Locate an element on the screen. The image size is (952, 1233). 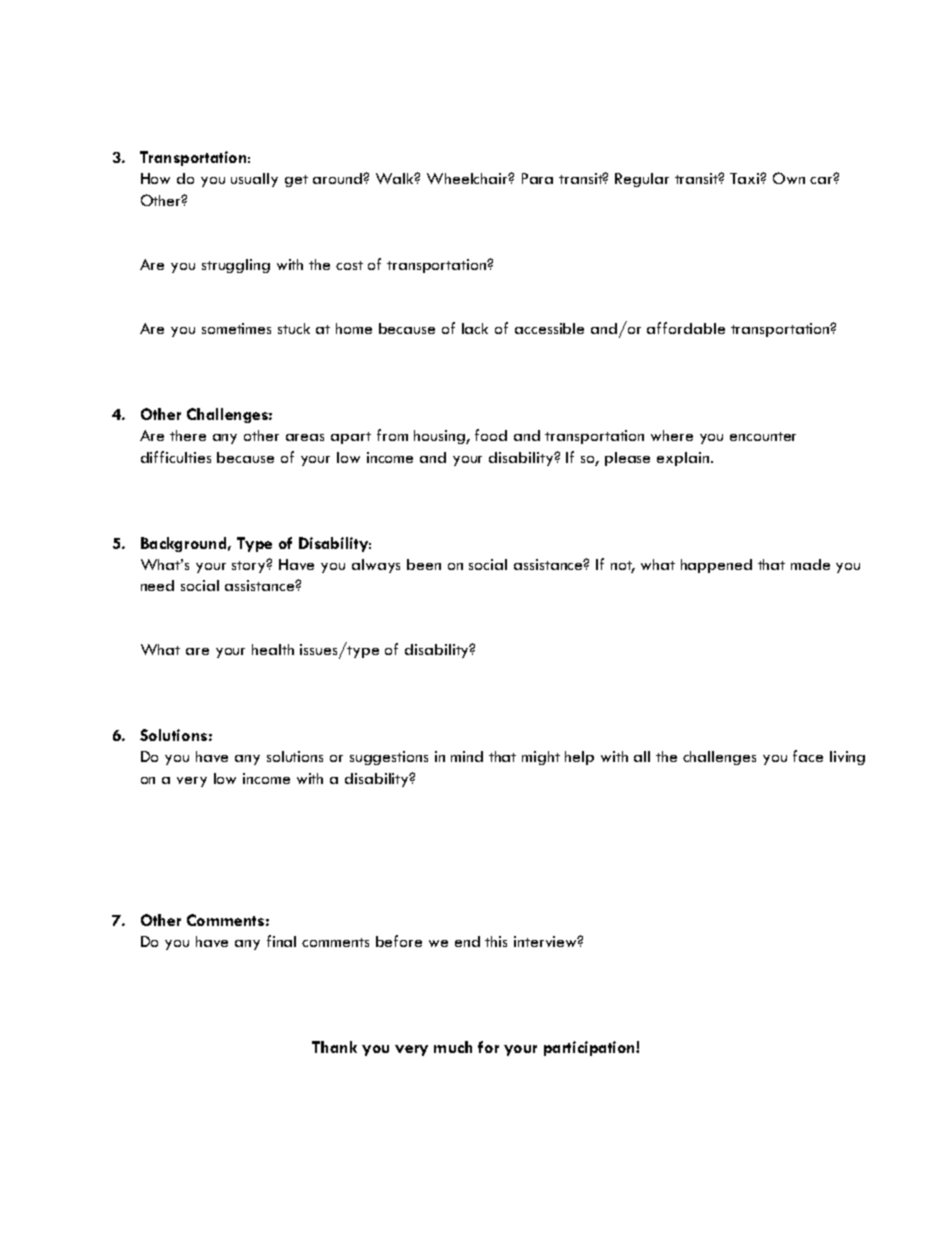
might is located at coordinates (541, 758).
